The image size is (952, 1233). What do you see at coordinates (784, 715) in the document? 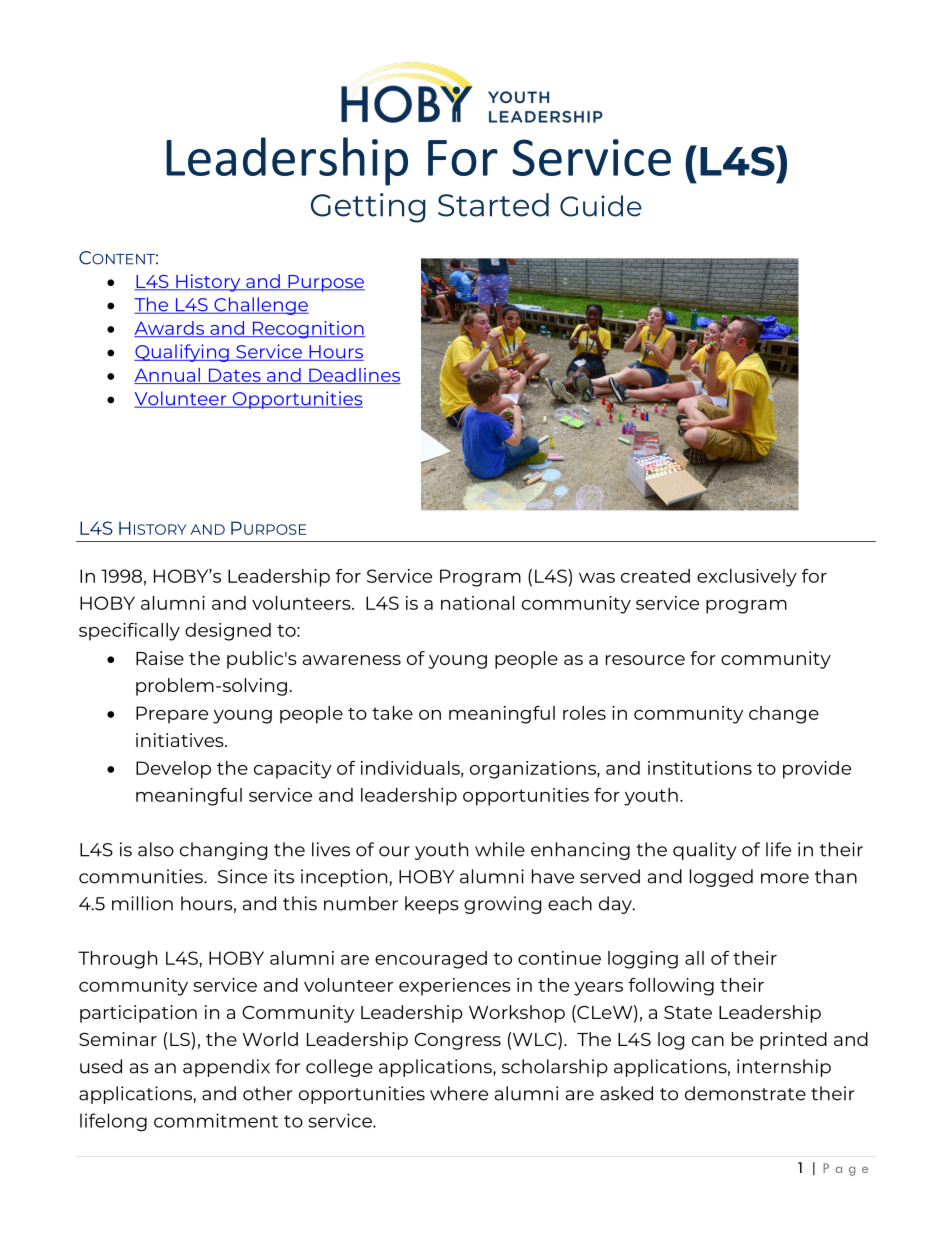
I see `change` at bounding box center [784, 715].
